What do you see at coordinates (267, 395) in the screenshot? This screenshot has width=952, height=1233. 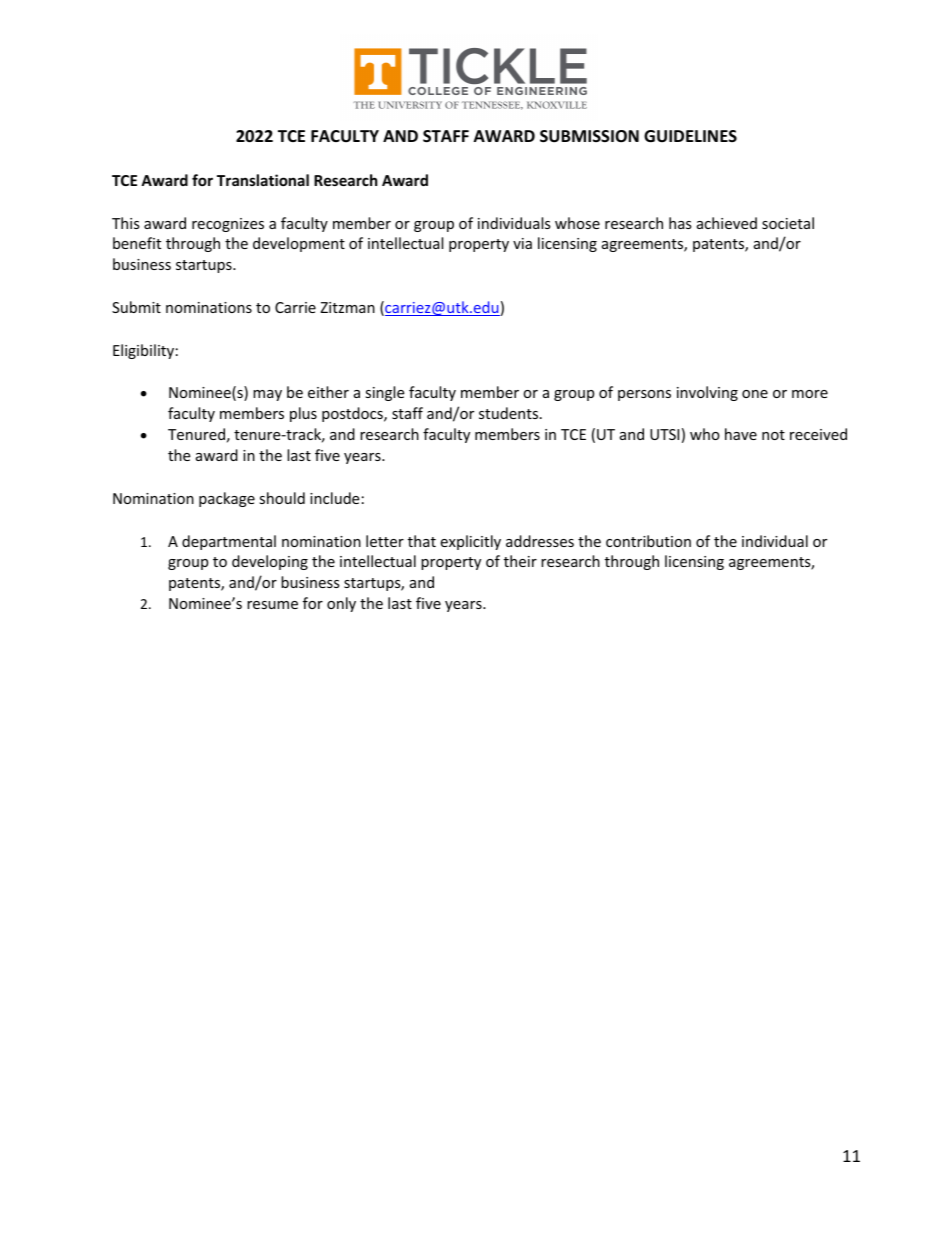 I see `may` at bounding box center [267, 395].
